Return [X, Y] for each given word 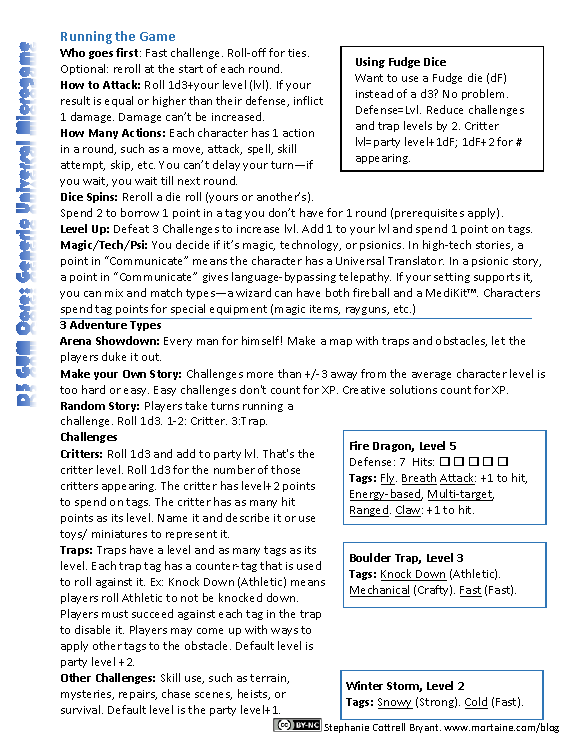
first [128, 52]
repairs [138, 695]
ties [298, 53]
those [285, 469]
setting [452, 278]
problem [485, 94]
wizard [253, 292]
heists [254, 694]
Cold [476, 703]
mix [114, 293]
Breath [419, 479]
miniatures [119, 534]
